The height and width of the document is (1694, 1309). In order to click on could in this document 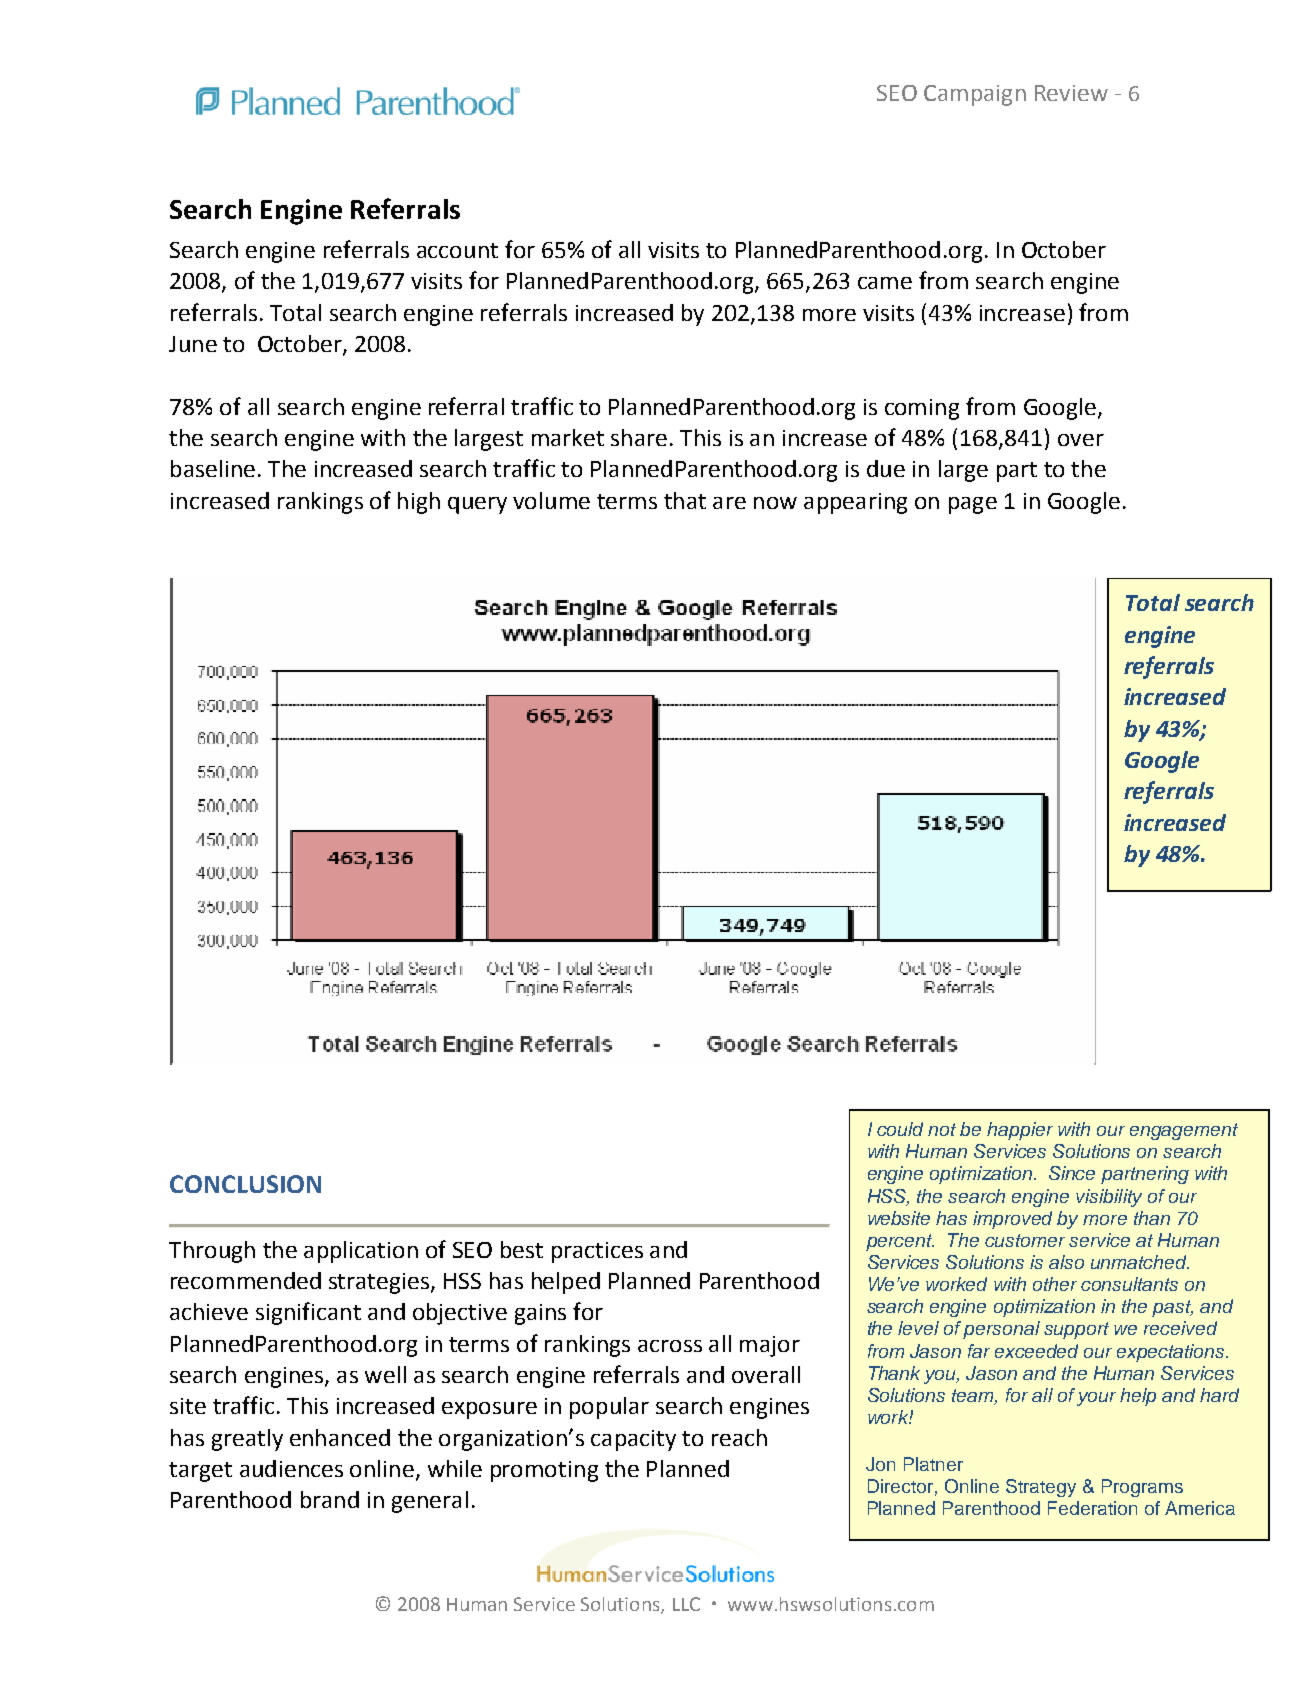, I will do `click(900, 1129)`.
